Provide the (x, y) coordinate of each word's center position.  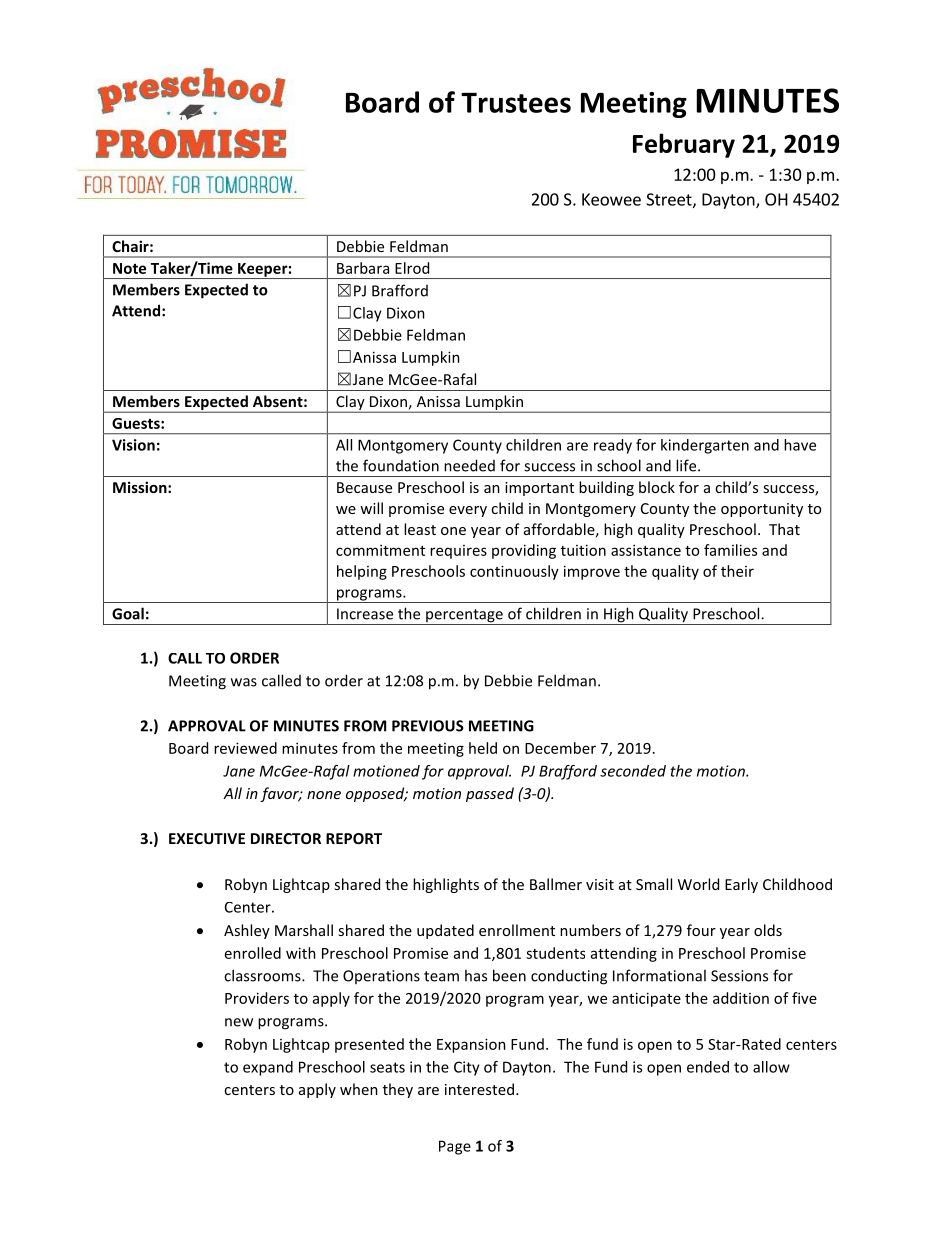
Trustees (516, 103)
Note (129, 268)
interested (479, 1089)
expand (268, 1068)
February (684, 145)
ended (708, 1067)
